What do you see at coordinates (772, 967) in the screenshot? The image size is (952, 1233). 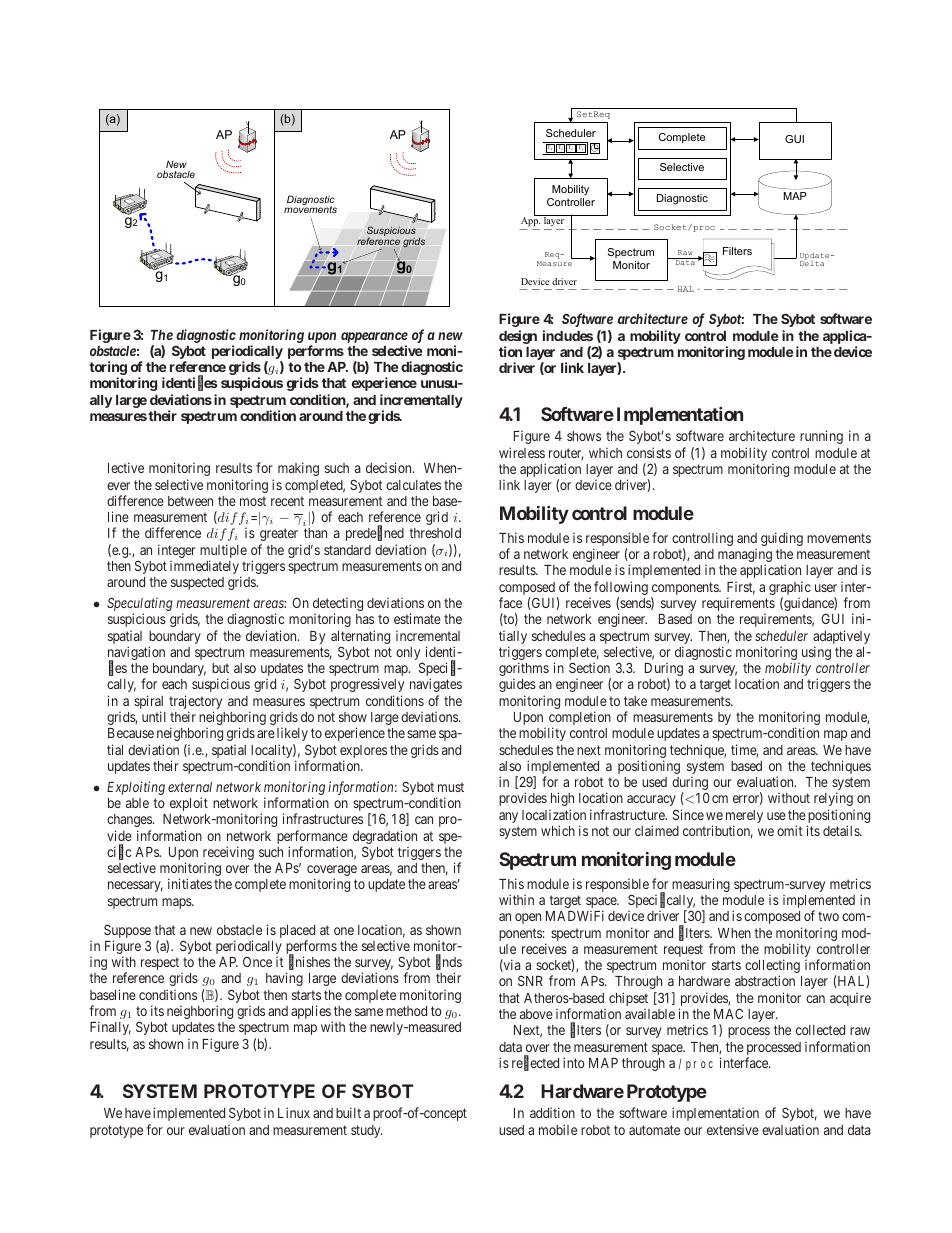 I see `collecting` at bounding box center [772, 967].
